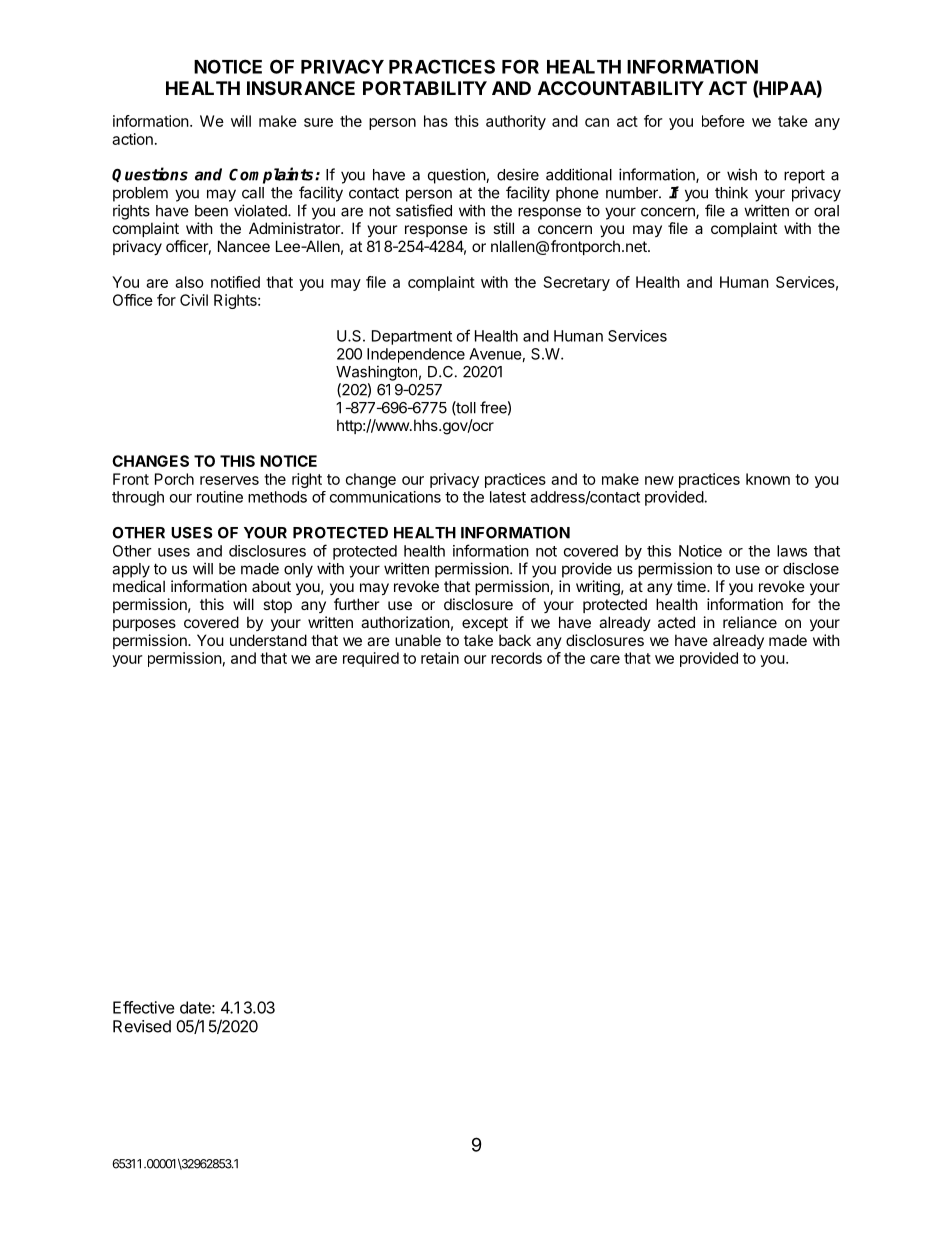  What do you see at coordinates (750, 622) in the screenshot?
I see `reliance` at bounding box center [750, 622].
